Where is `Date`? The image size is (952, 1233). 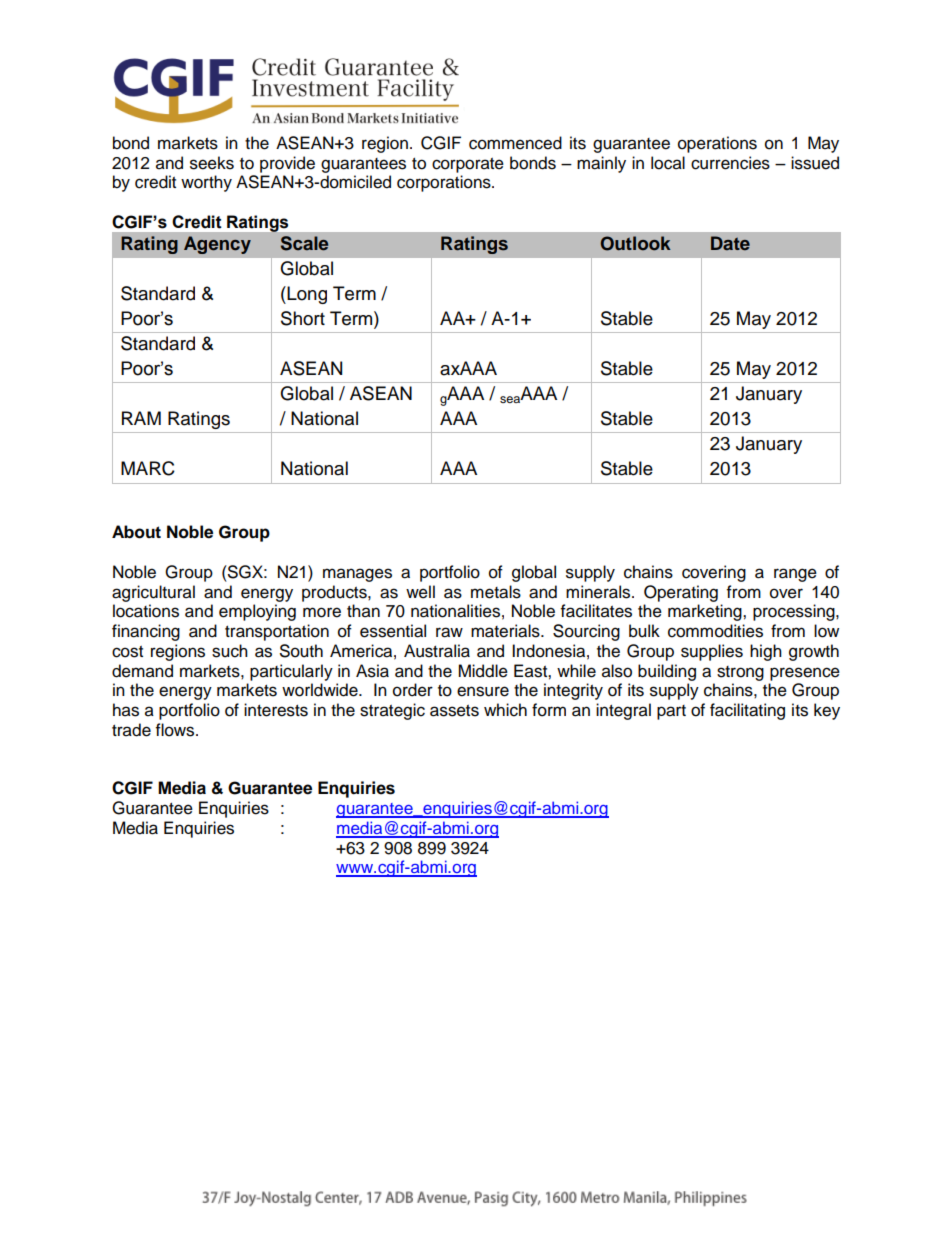 Date is located at coordinates (730, 243).
